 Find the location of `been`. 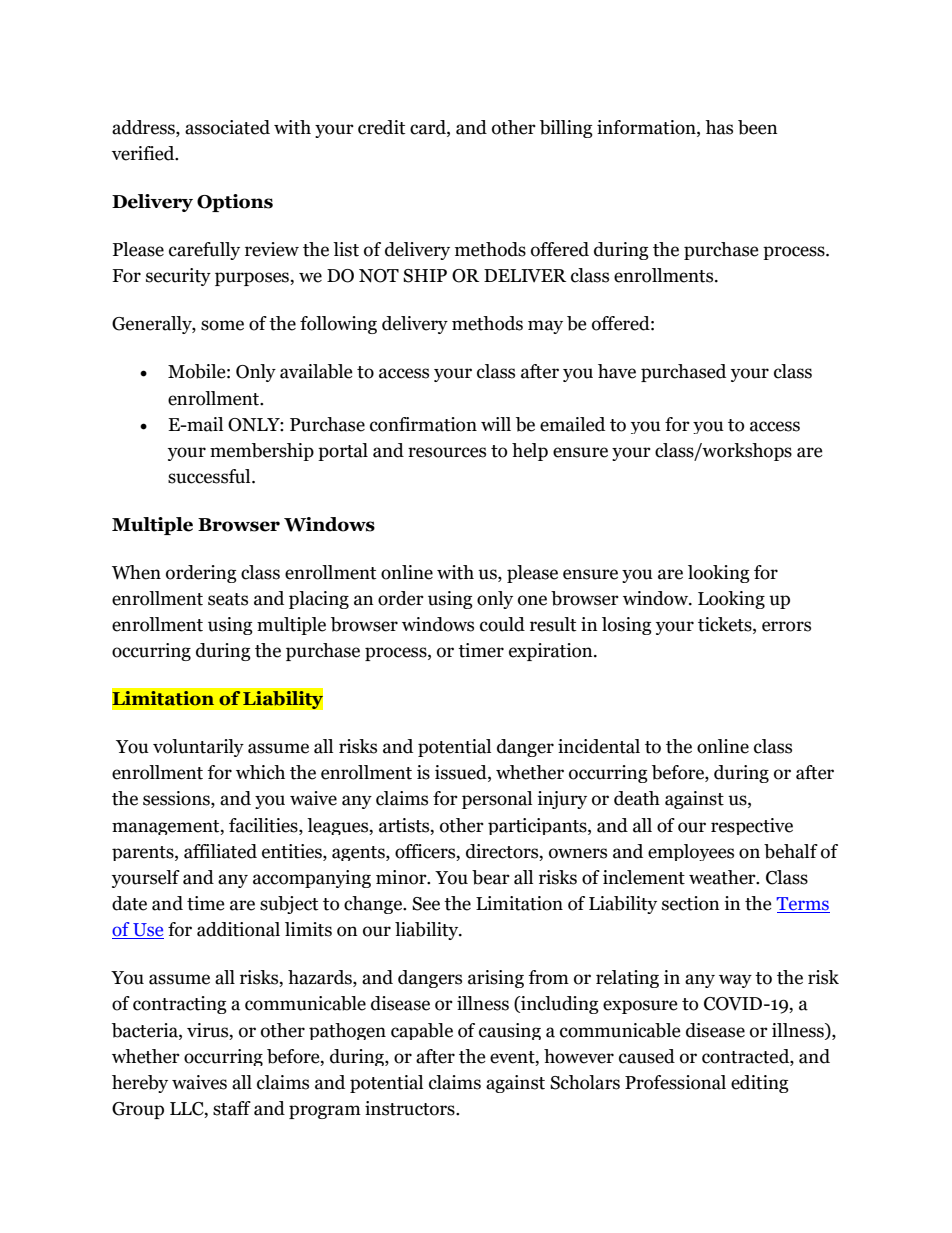

been is located at coordinates (758, 127).
